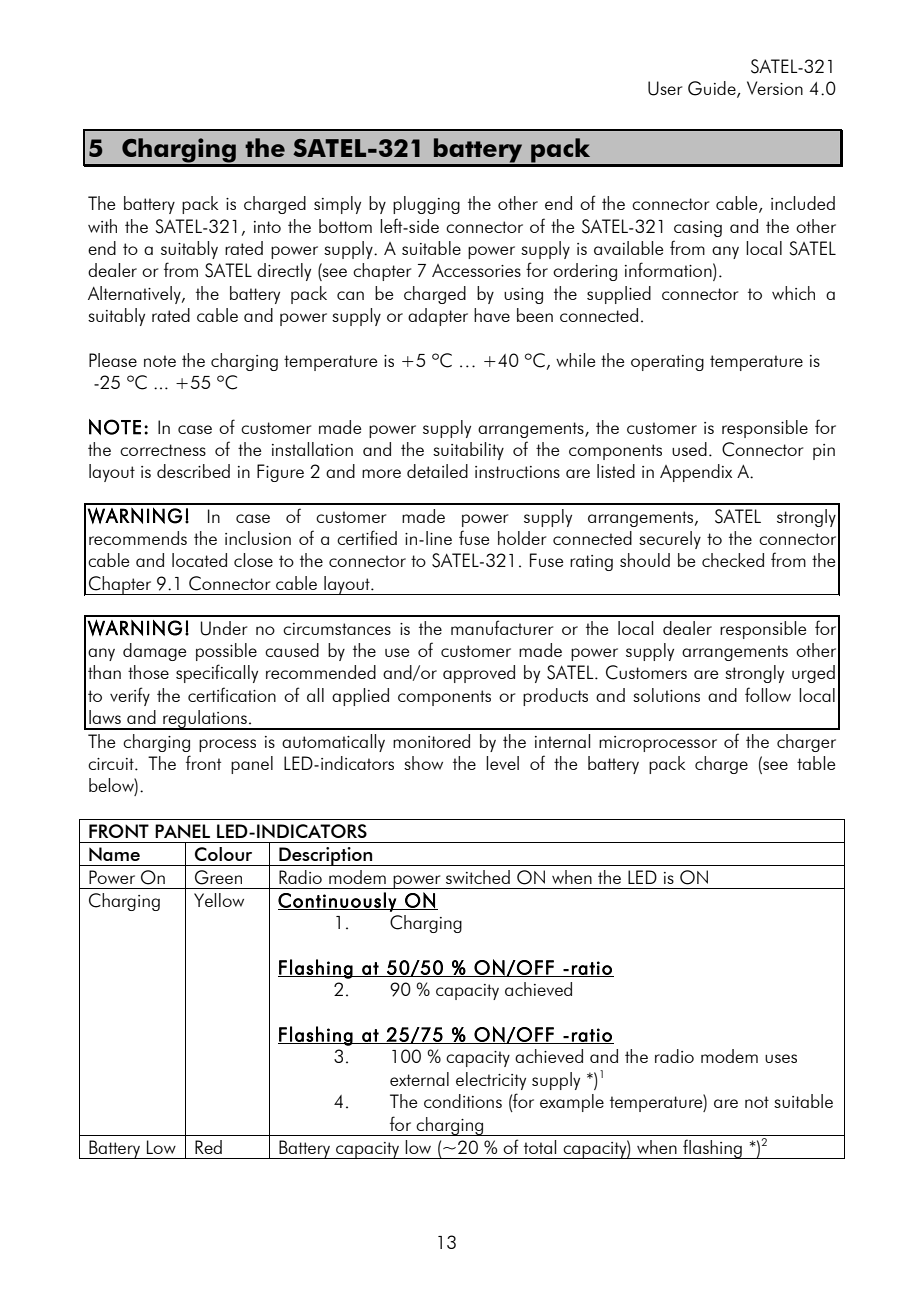 The width and height of the screenshot is (924, 1308). Describe the element at coordinates (463, 1101) in the screenshot. I see `conditions` at that location.
